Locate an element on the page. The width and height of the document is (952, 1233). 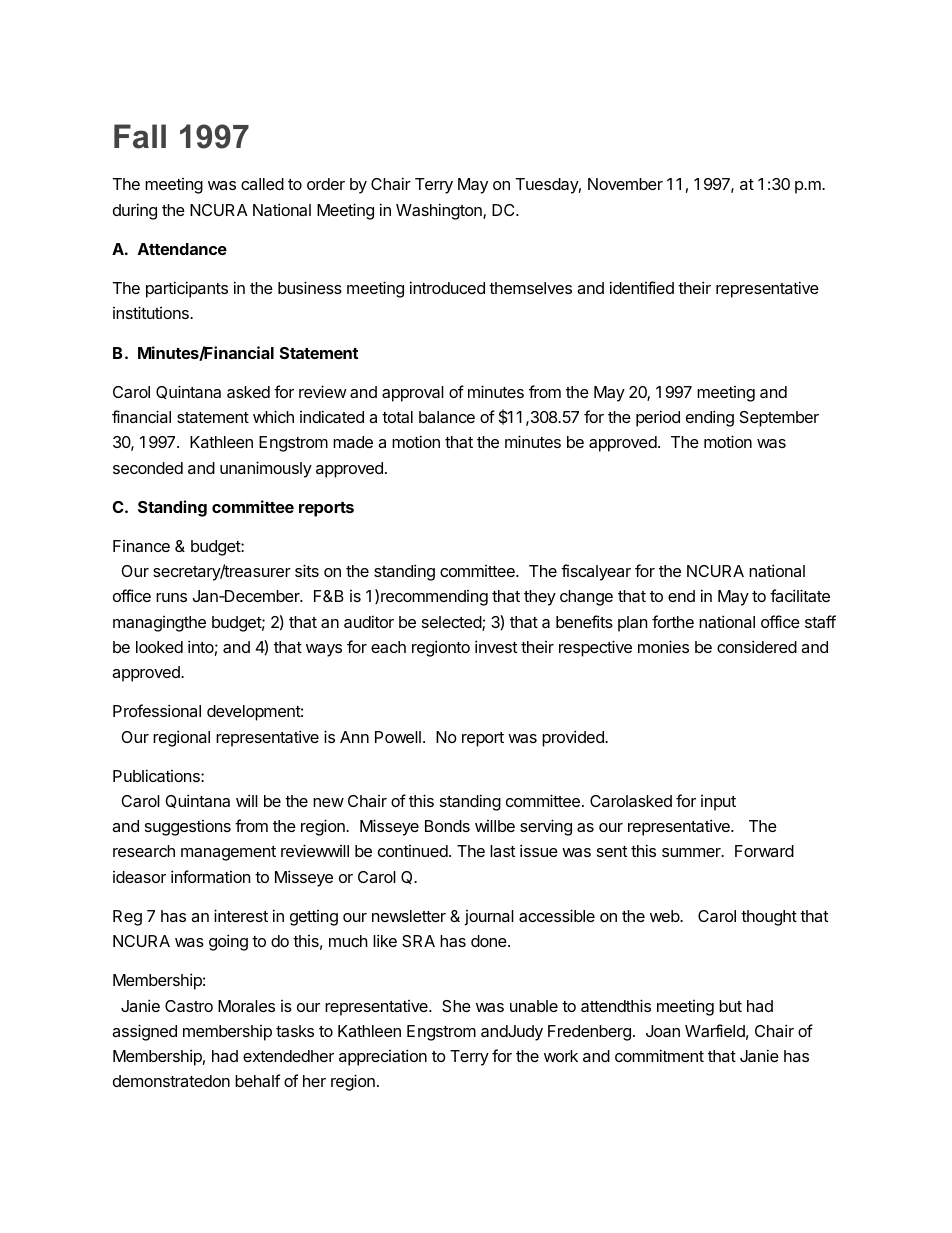
November is located at coordinates (625, 184).
